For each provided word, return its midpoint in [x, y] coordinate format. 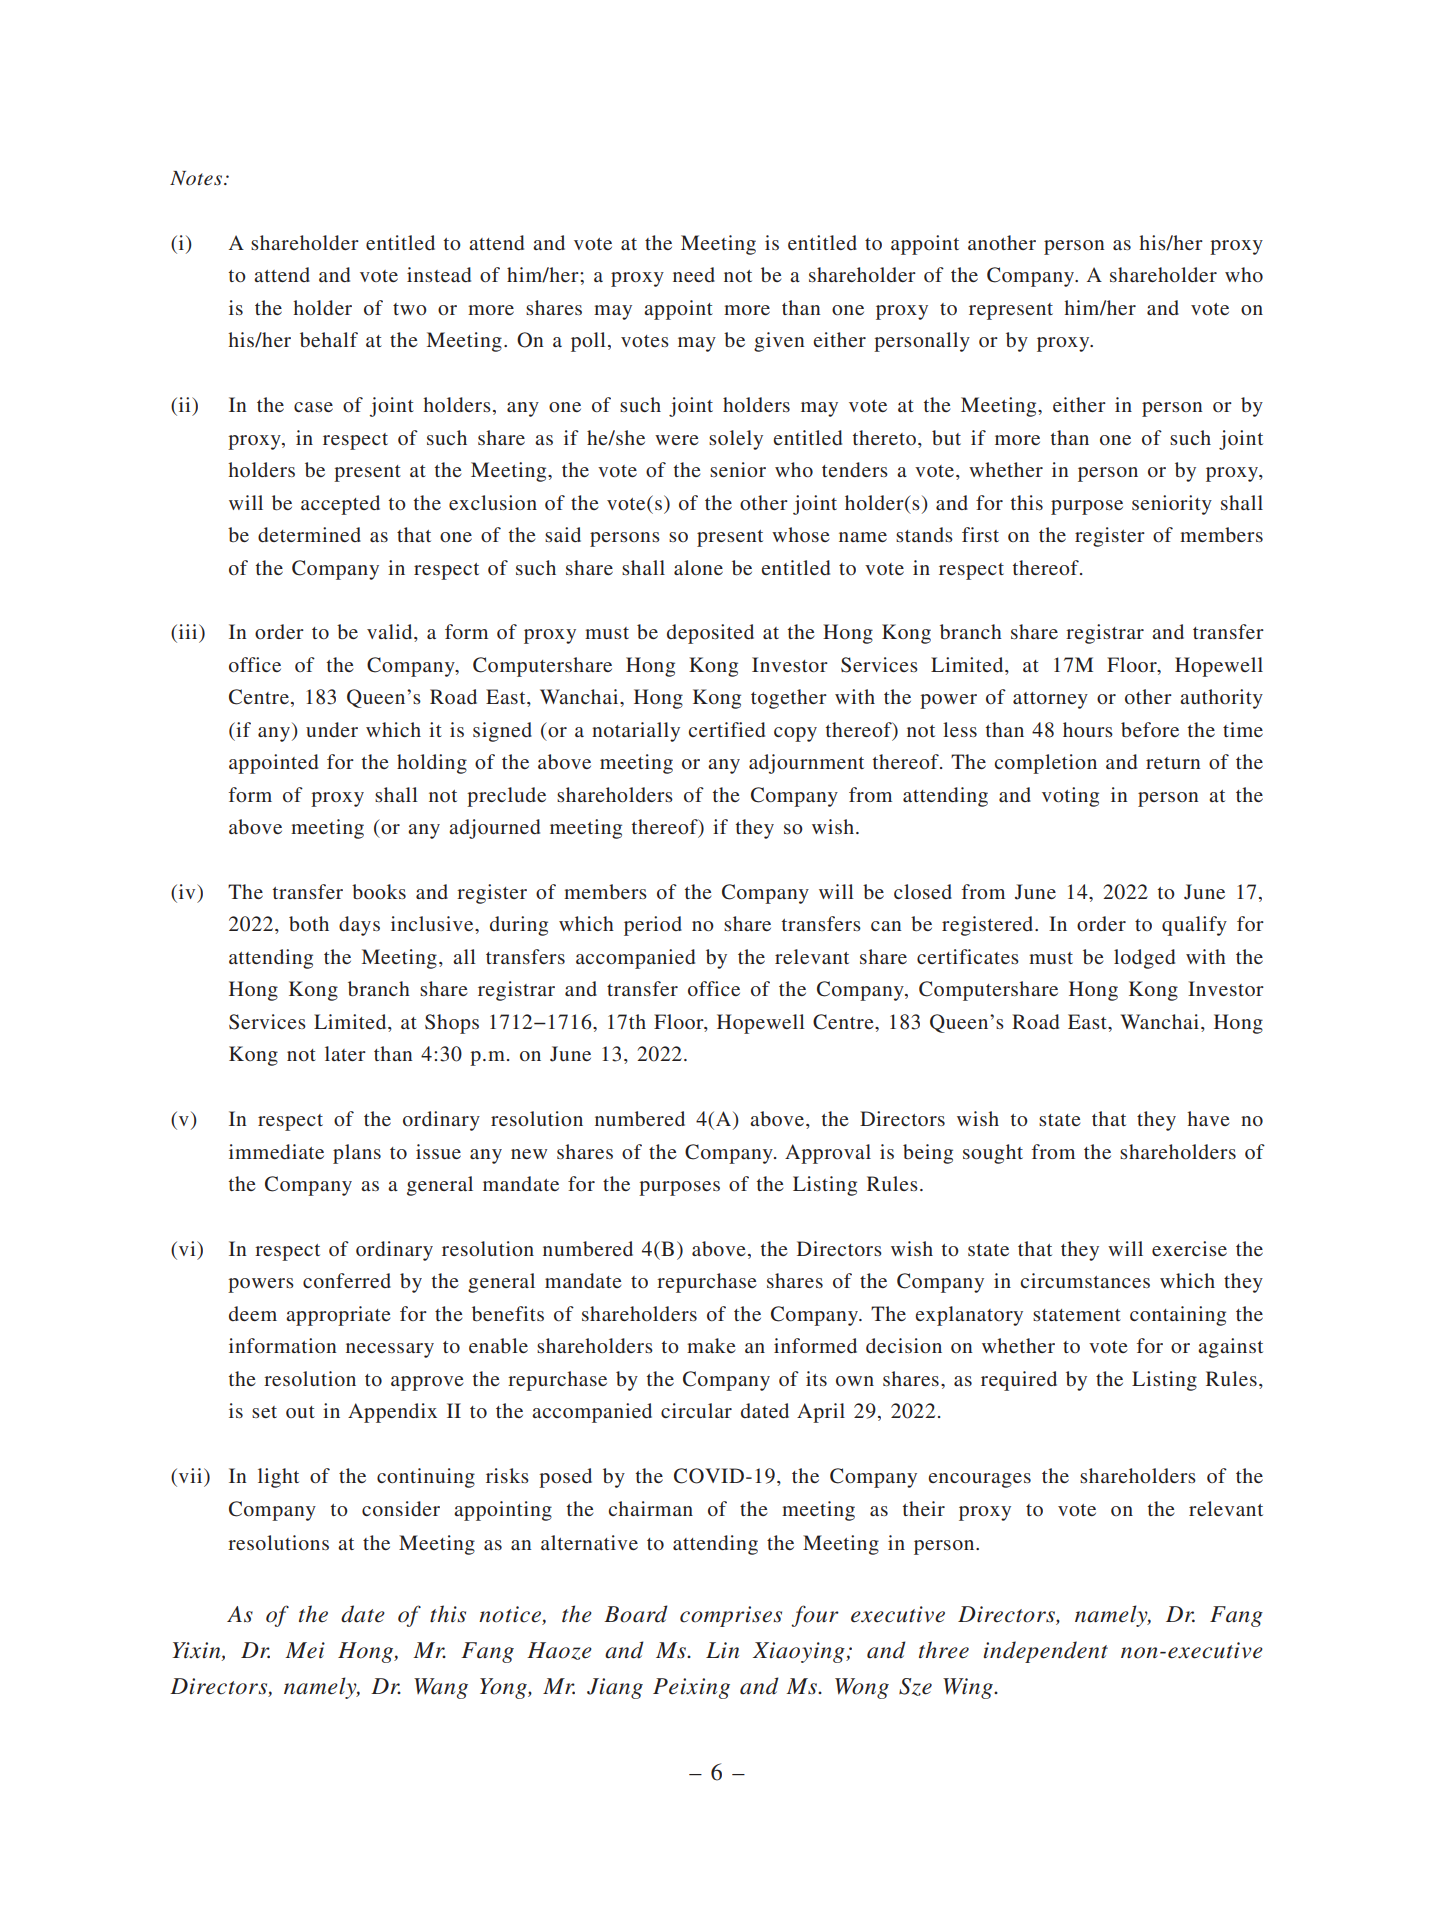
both [309, 923]
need [694, 274]
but [946, 437]
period [653, 926]
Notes [197, 178]
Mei [305, 1650]
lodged [1144, 959]
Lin [722, 1650]
